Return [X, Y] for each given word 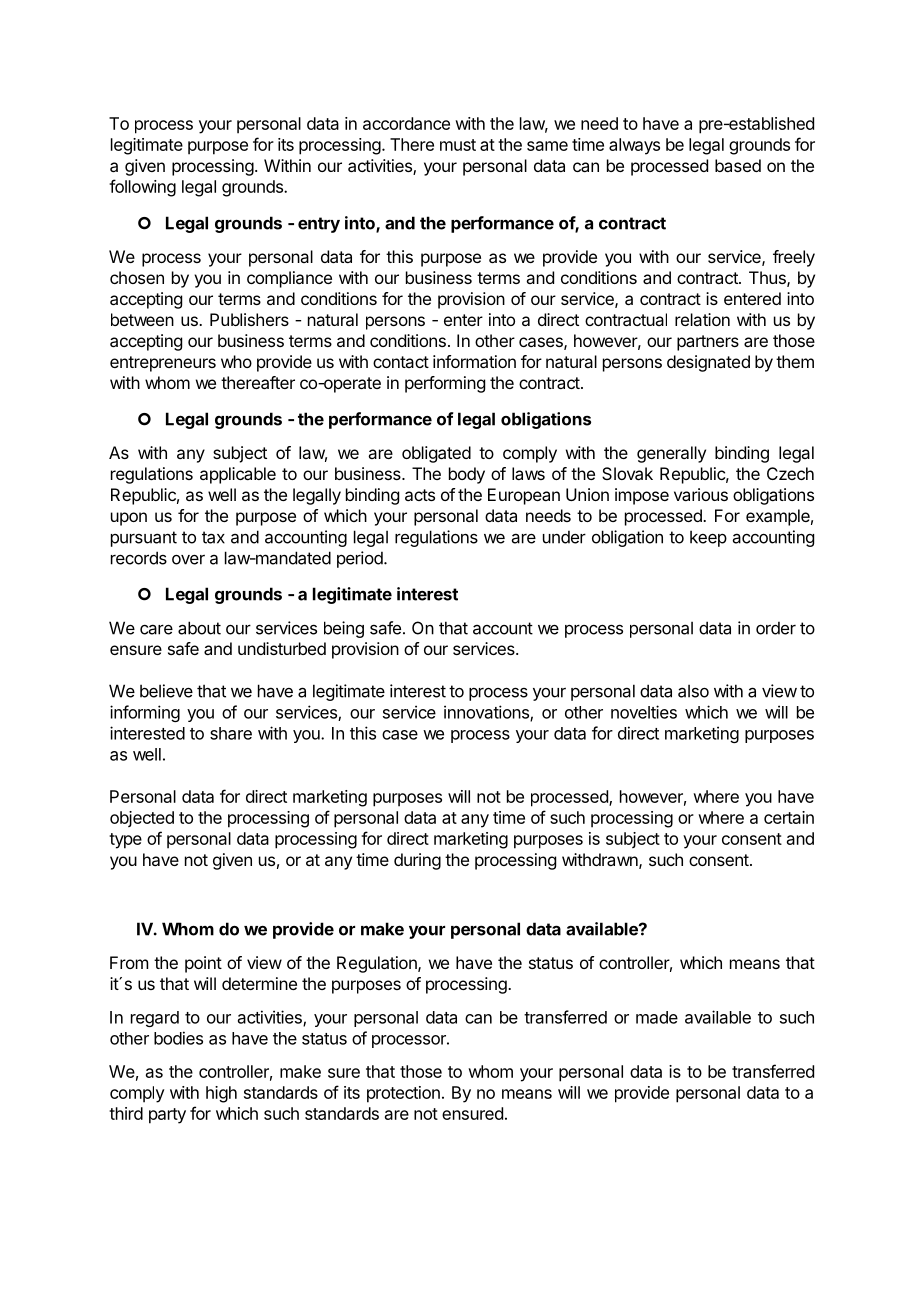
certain [789, 817]
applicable [238, 475]
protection [403, 1094]
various [701, 494]
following [142, 188]
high [221, 1094]
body [467, 475]
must [458, 145]
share [231, 733]
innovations [487, 713]
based [738, 165]
